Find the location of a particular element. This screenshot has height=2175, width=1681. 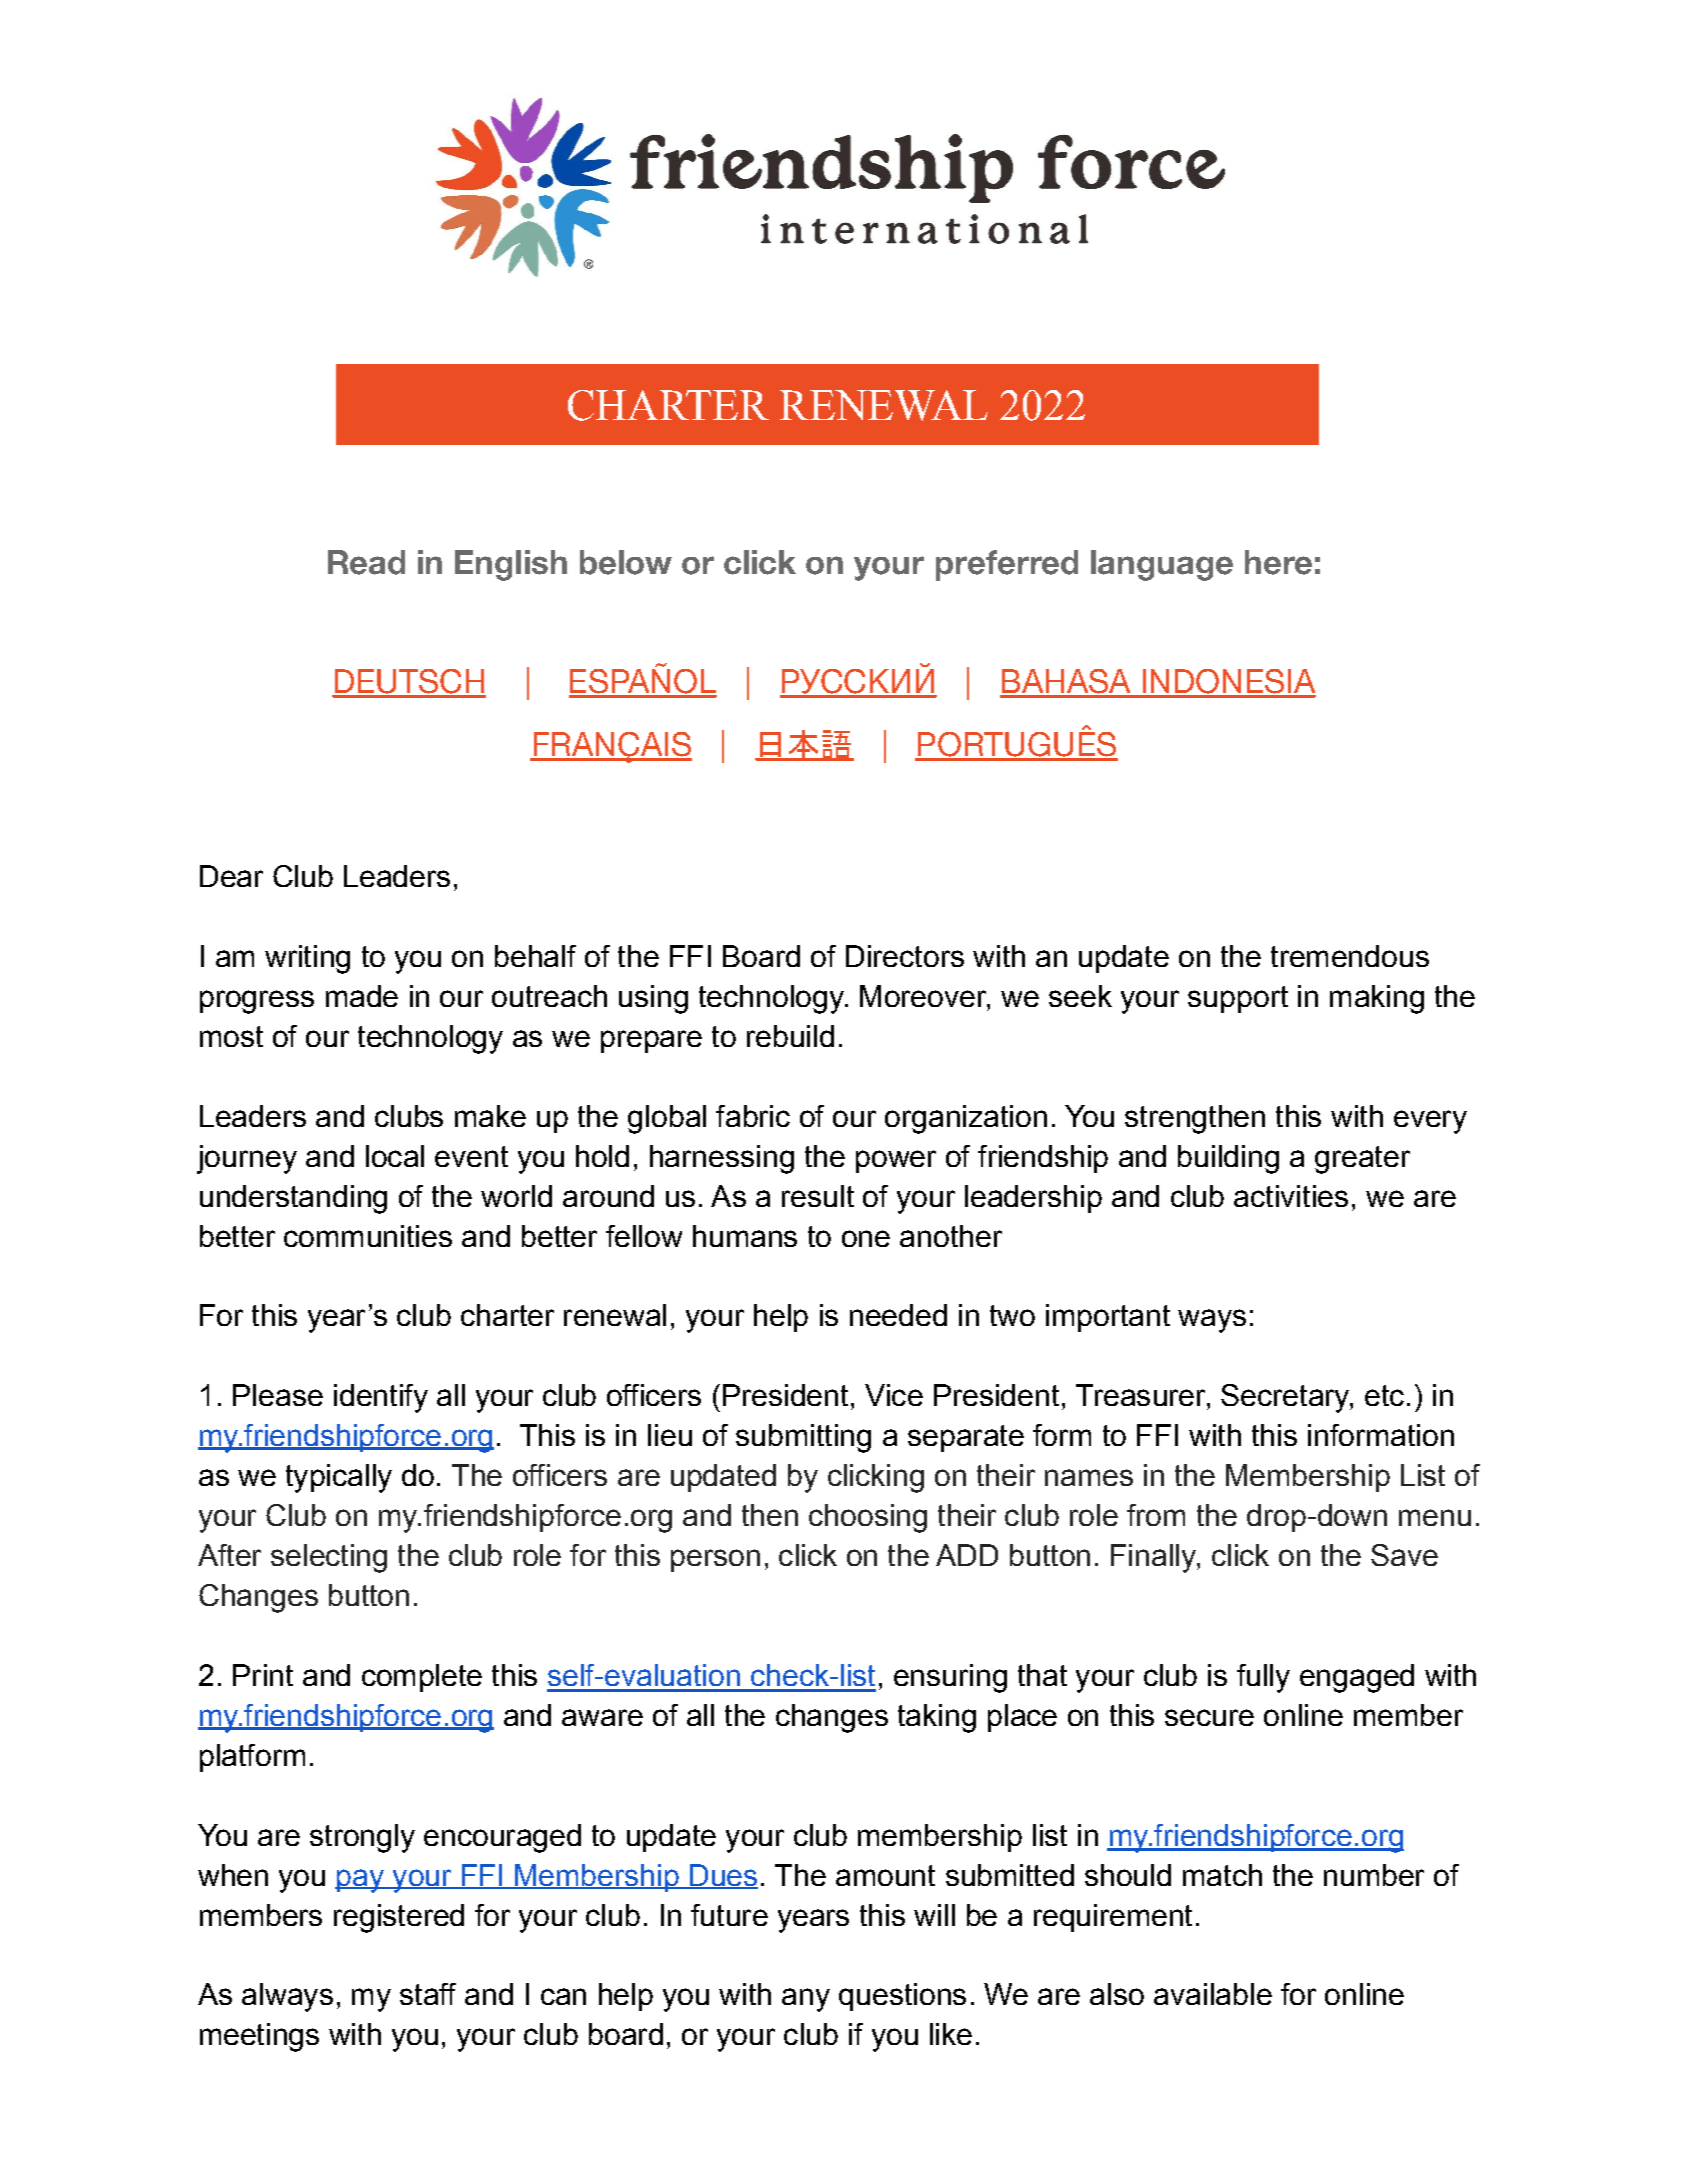

preferred is located at coordinates (1007, 565).
